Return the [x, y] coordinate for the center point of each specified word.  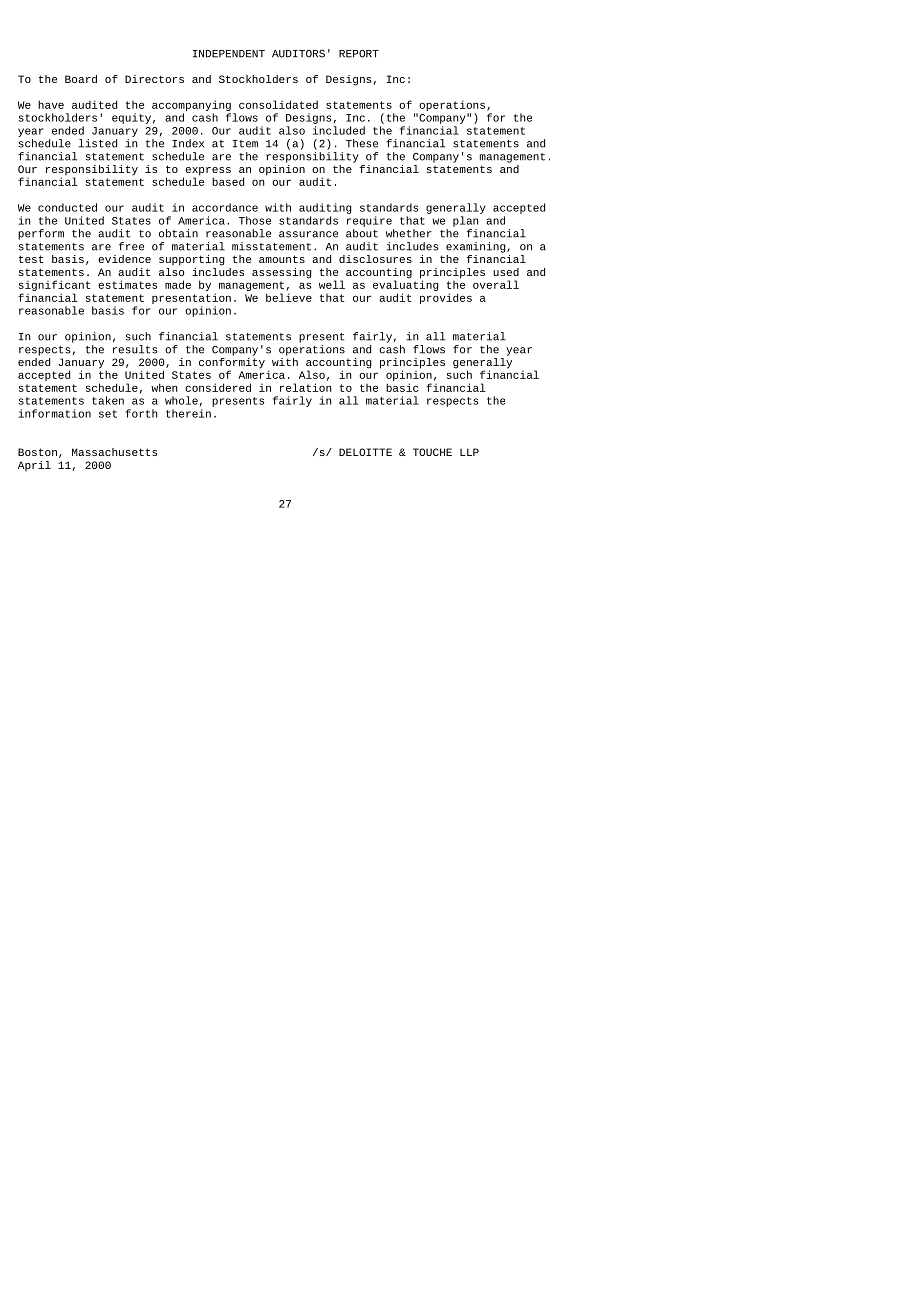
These [362, 143]
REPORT [359, 54]
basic [402, 387]
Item [245, 144]
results [135, 349]
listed [98, 143]
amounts [282, 259]
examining [477, 247]
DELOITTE [365, 452]
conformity [232, 363]
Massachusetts [115, 452]
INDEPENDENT [229, 54]
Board [81, 79]
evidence [124, 259]
